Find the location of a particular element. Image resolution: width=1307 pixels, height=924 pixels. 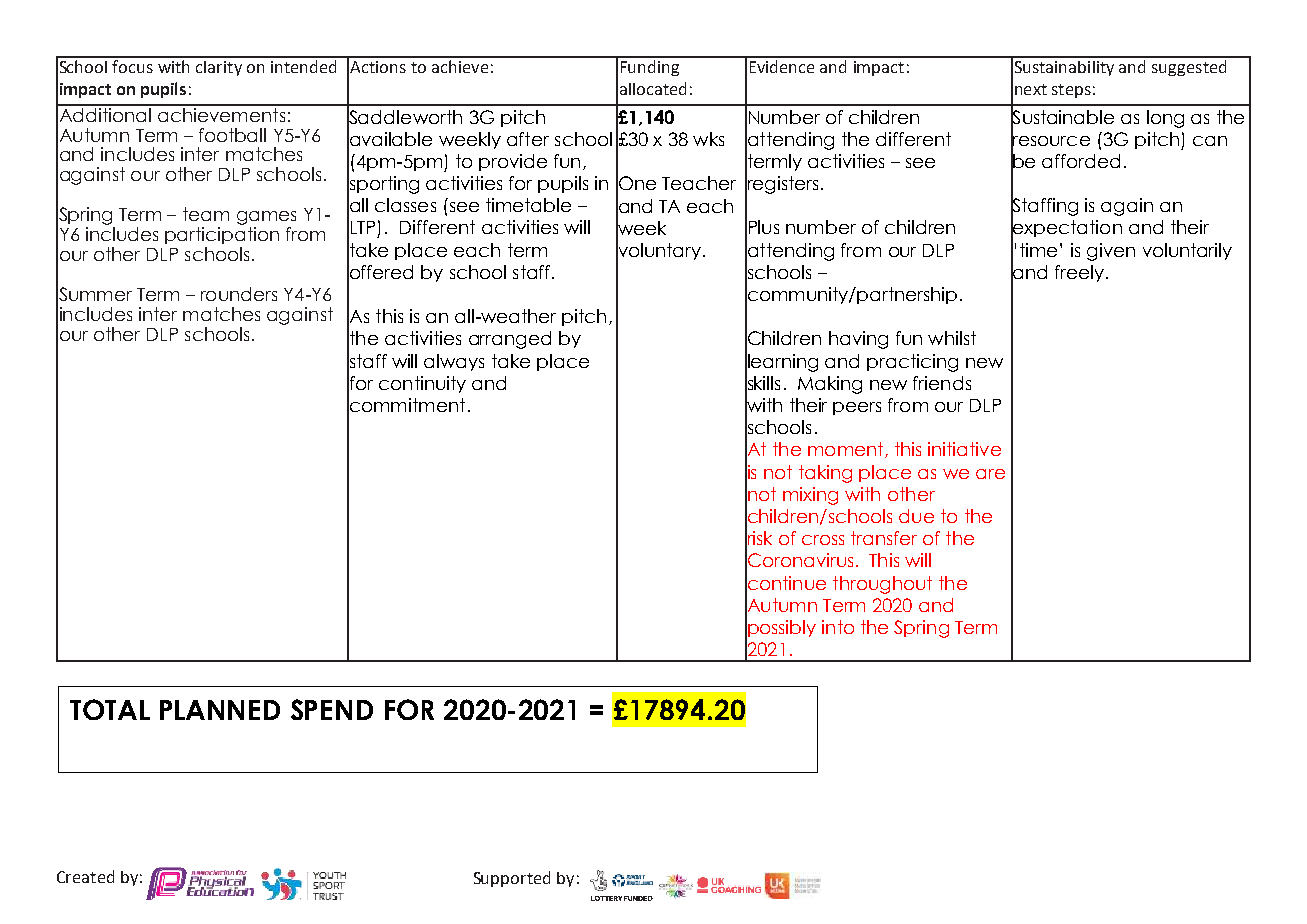

into is located at coordinates (838, 627).
